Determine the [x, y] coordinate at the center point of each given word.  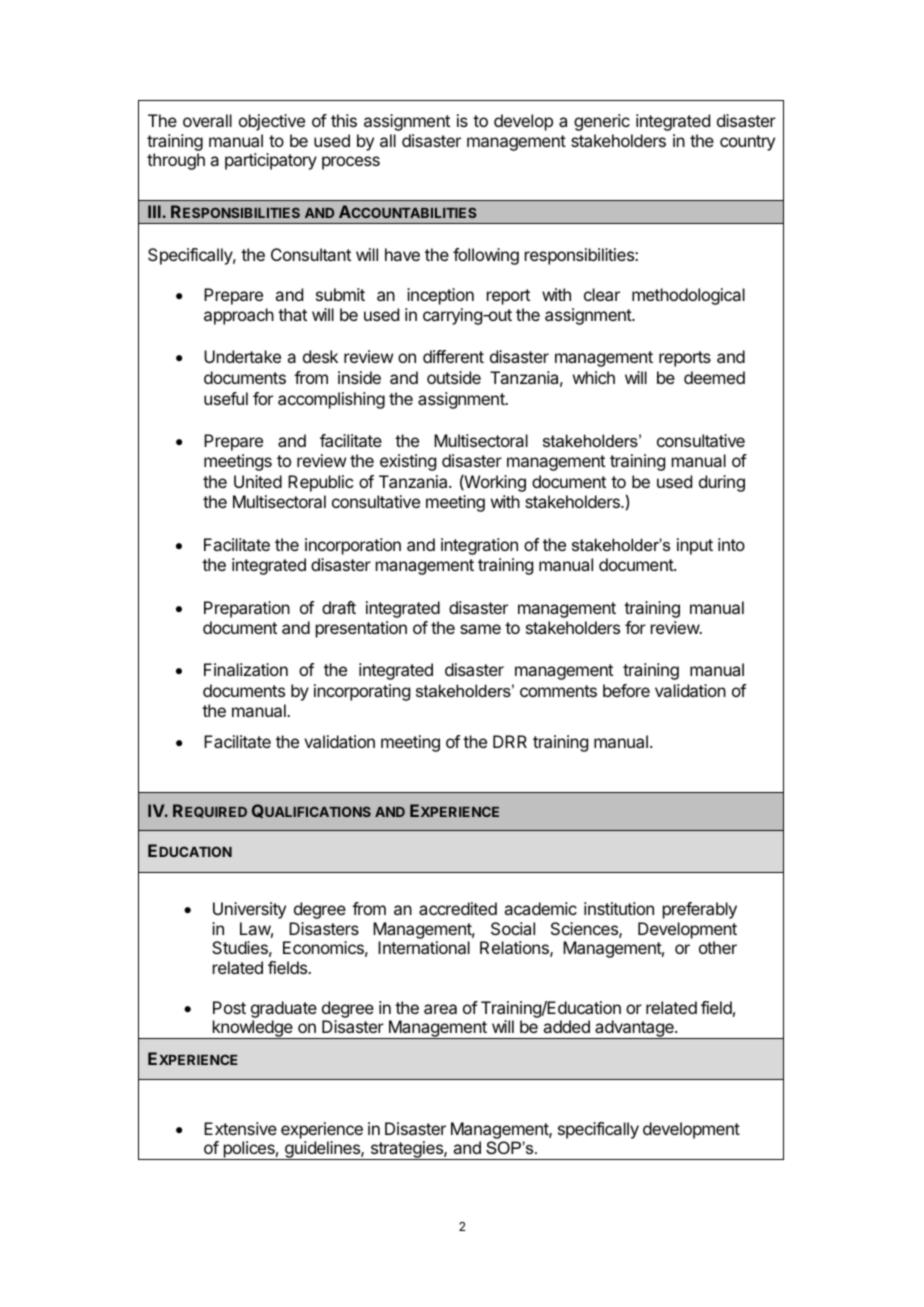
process [351, 163]
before [626, 690]
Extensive [240, 1128]
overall [207, 120]
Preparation [247, 609]
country [747, 143]
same [480, 629]
